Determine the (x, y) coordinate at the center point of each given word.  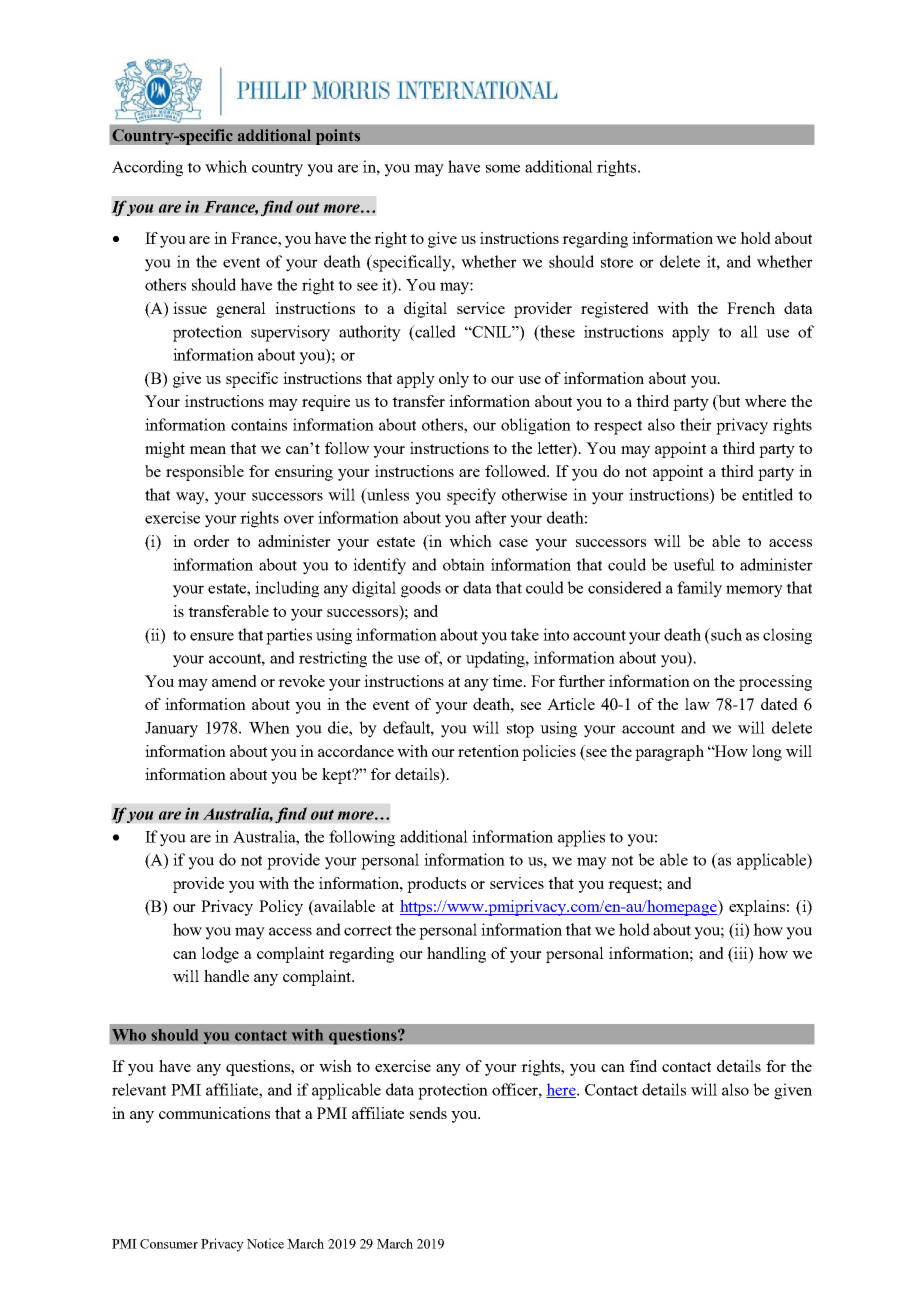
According (147, 168)
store (617, 262)
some (503, 168)
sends (428, 1113)
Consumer (169, 1244)
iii (741, 953)
